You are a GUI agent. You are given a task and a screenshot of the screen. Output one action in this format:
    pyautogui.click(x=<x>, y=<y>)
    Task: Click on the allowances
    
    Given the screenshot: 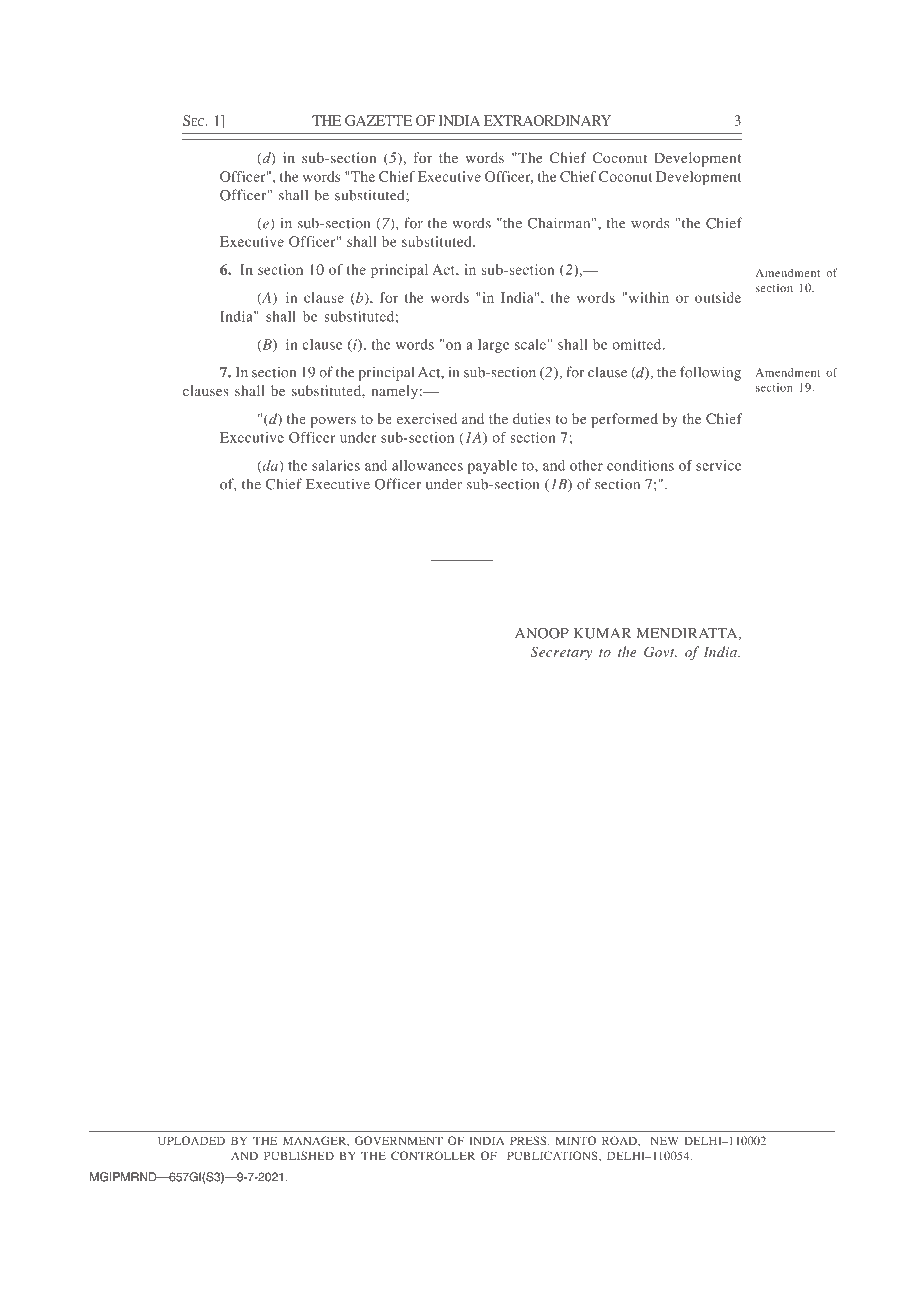 What is the action you would take?
    pyautogui.click(x=427, y=465)
